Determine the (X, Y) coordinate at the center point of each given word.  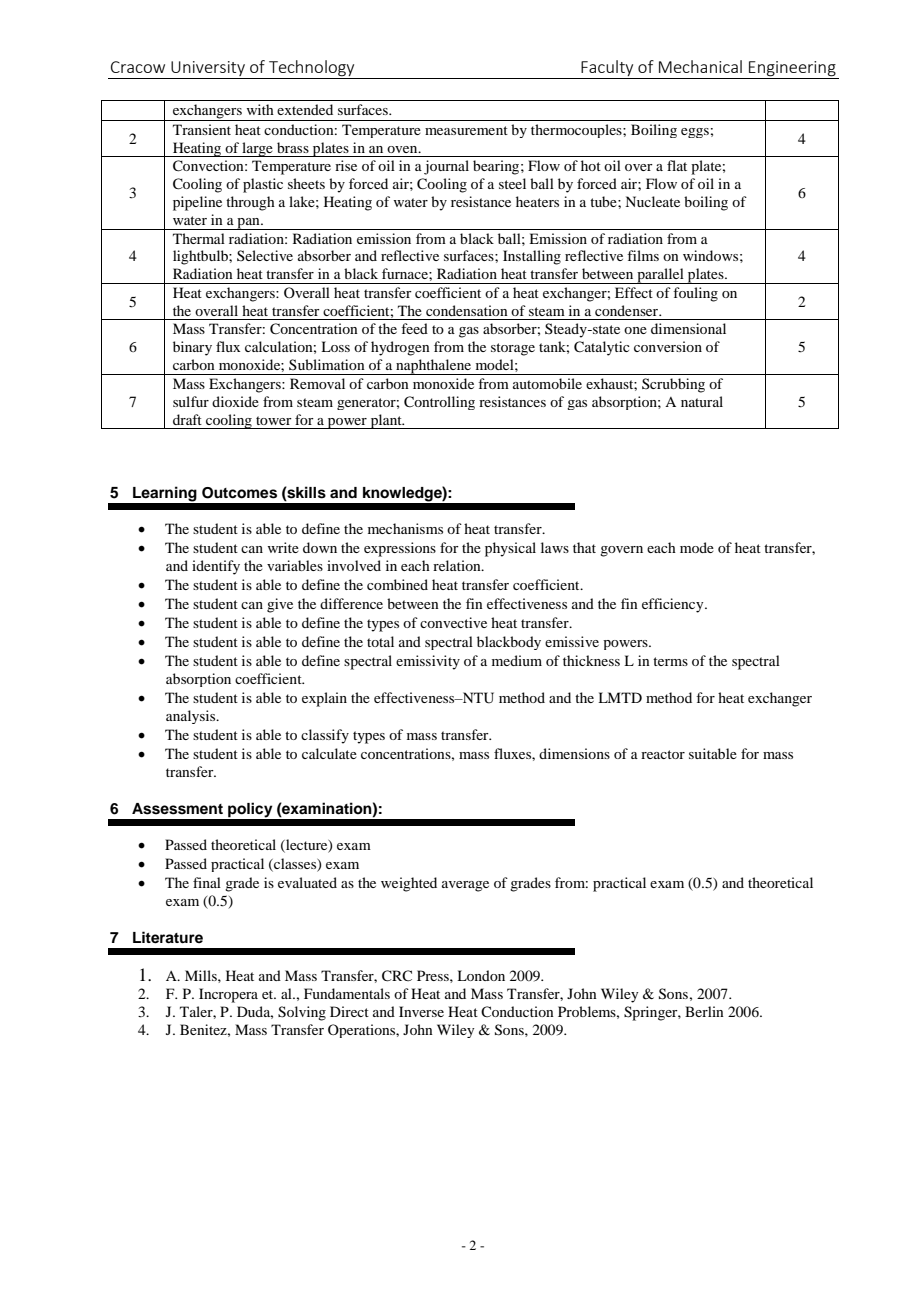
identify (216, 567)
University (208, 68)
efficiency (674, 605)
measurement (466, 130)
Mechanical (700, 66)
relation (458, 565)
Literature (168, 937)
